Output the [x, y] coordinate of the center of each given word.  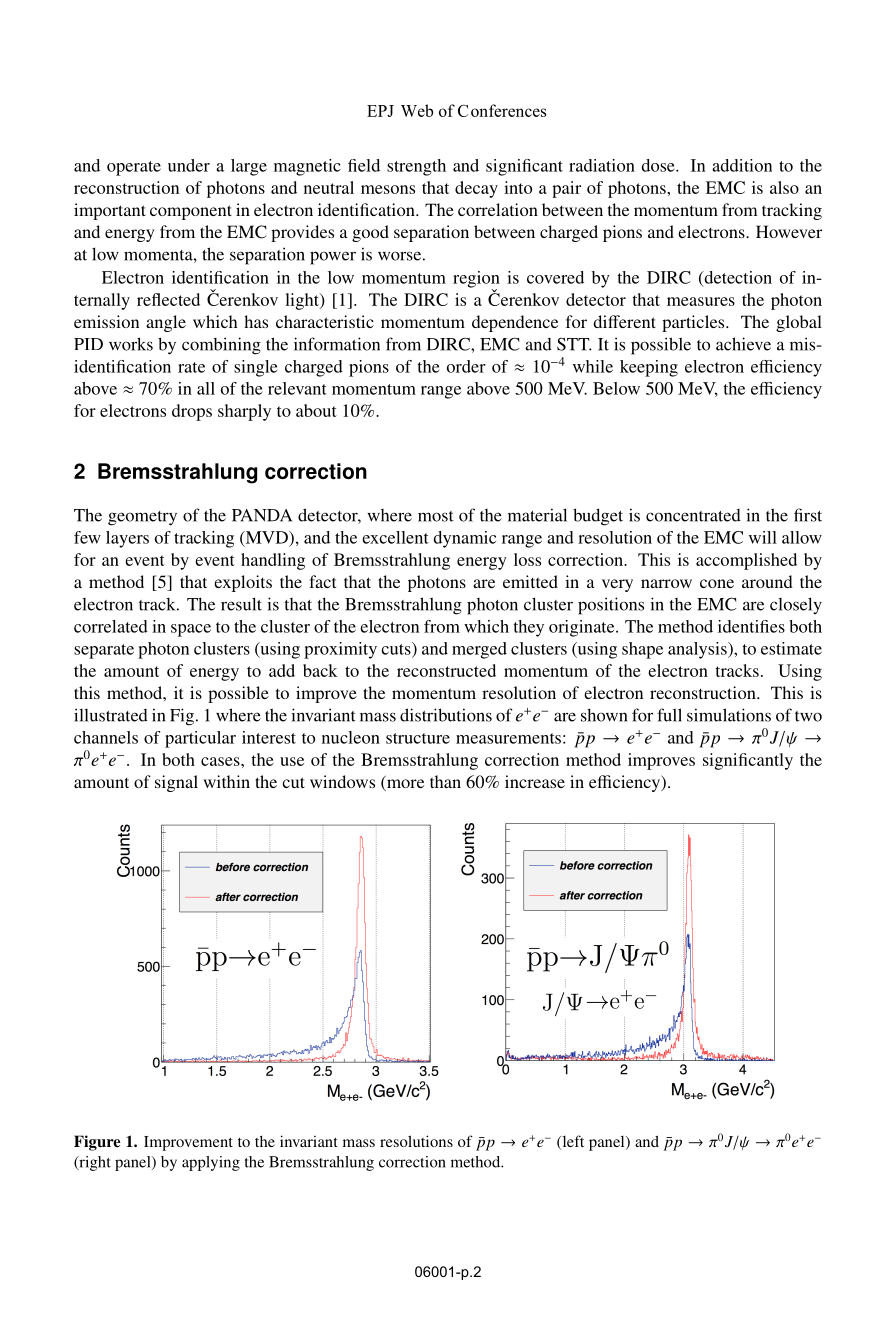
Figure [97, 1143]
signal [176, 783]
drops [192, 412]
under [189, 165]
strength [416, 167]
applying [211, 1163]
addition [742, 165]
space [191, 630]
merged [479, 650]
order [466, 366]
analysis [698, 650]
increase [535, 781]
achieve [743, 344]
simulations [729, 715]
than [445, 781]
